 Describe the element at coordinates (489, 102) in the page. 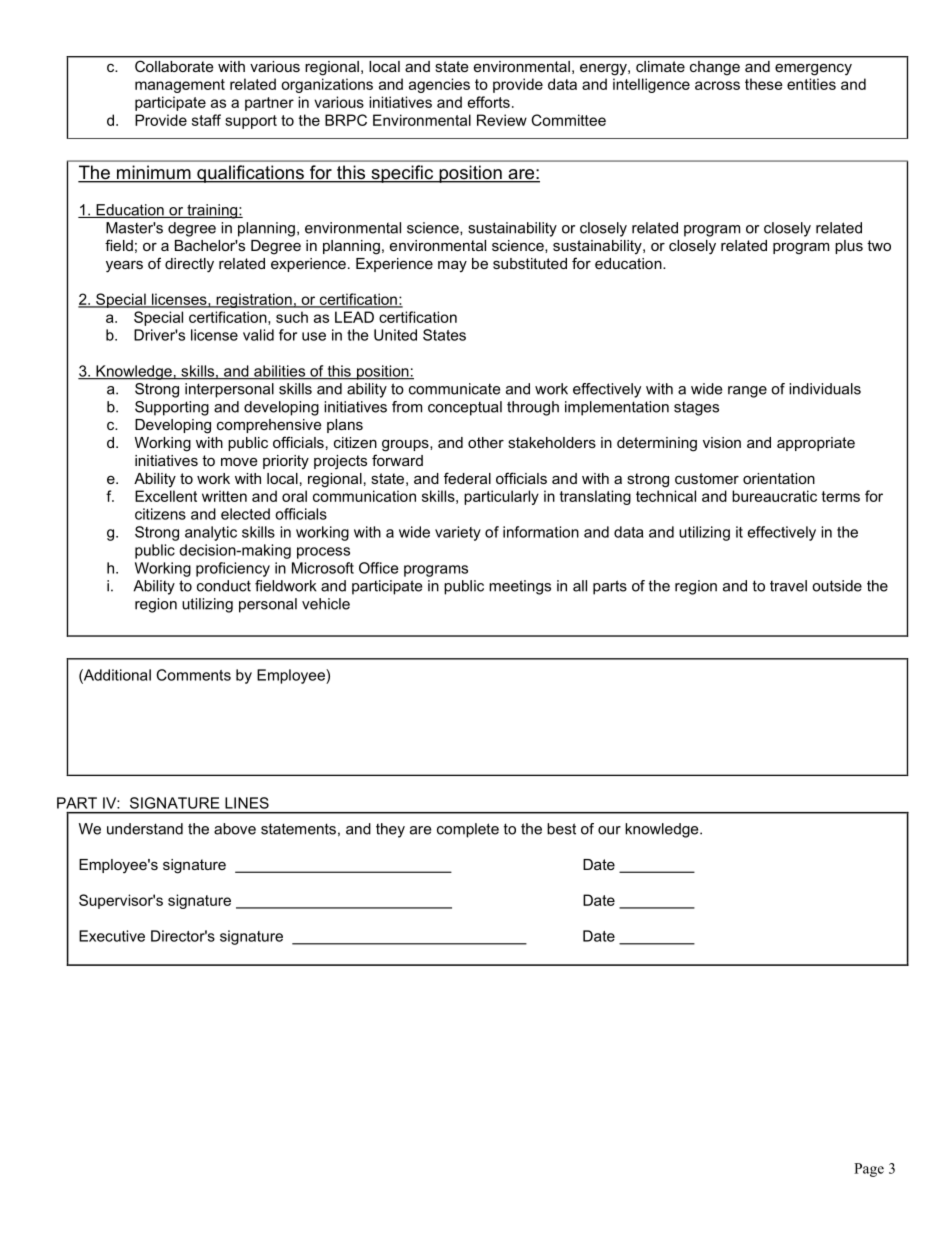

I see `efforts` at that location.
